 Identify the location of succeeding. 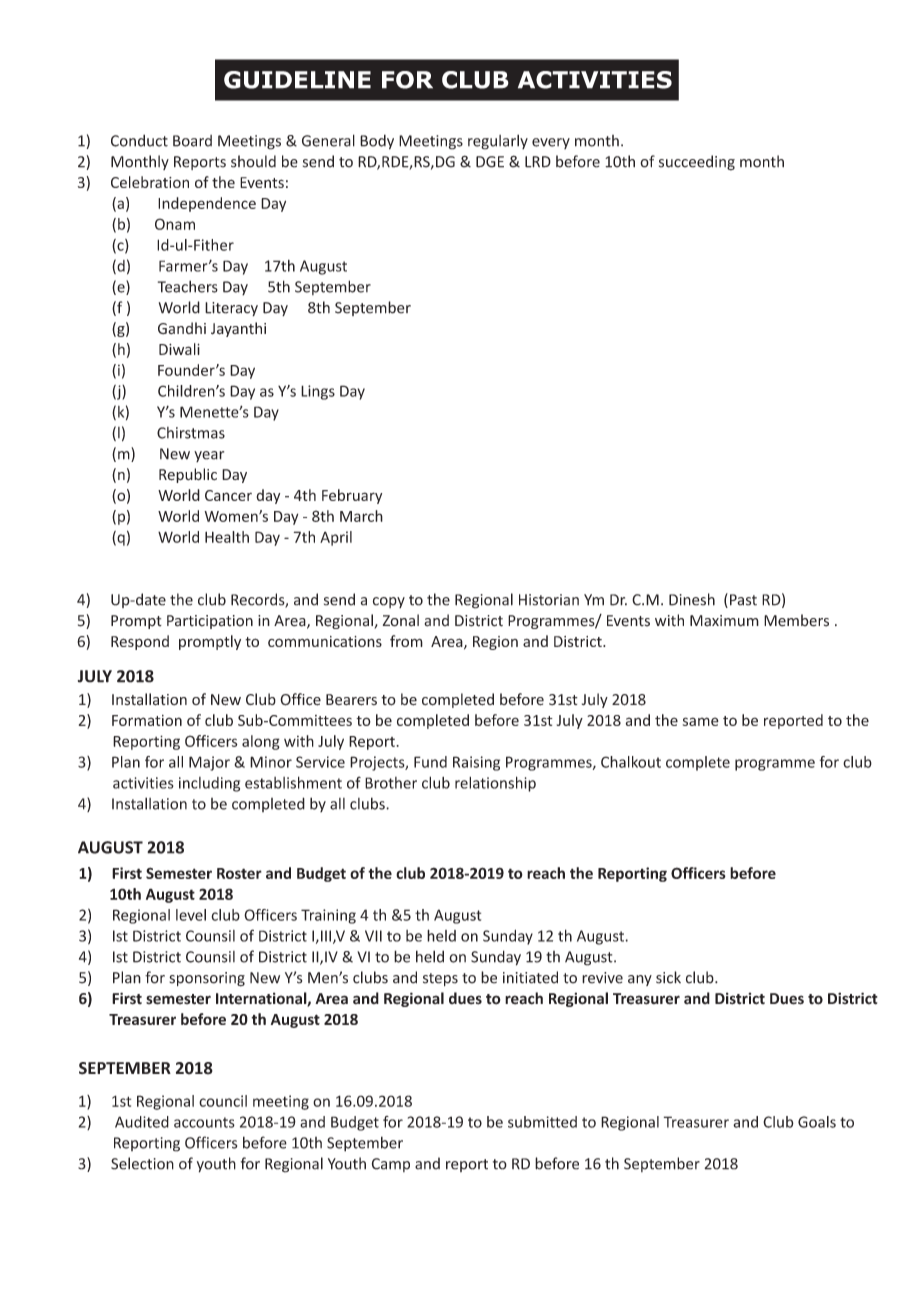
(697, 163).
